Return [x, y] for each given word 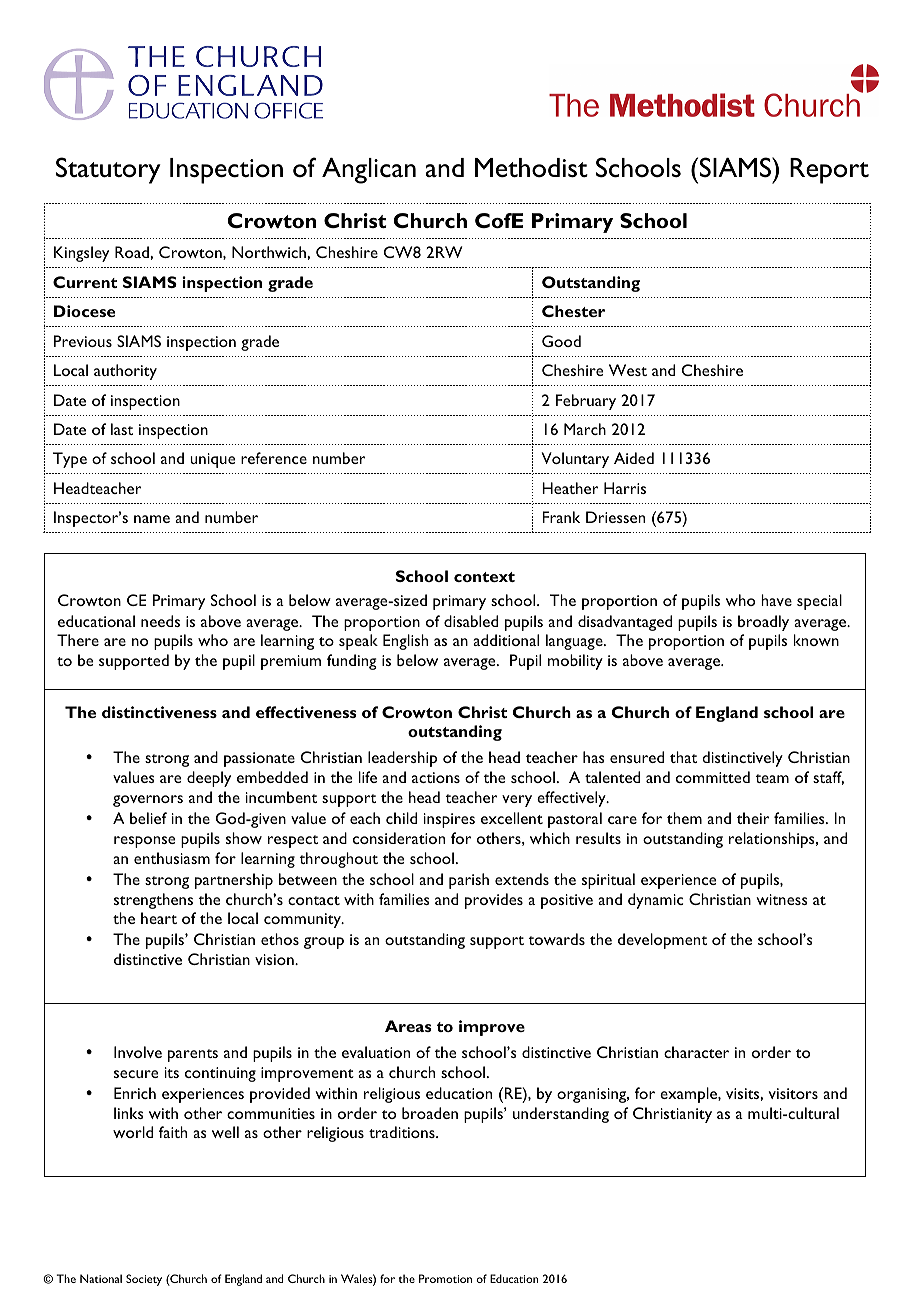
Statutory [108, 170]
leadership [402, 759]
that [683, 757]
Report [829, 171]
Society [144, 1280]
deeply [209, 779]
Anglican [369, 171]
